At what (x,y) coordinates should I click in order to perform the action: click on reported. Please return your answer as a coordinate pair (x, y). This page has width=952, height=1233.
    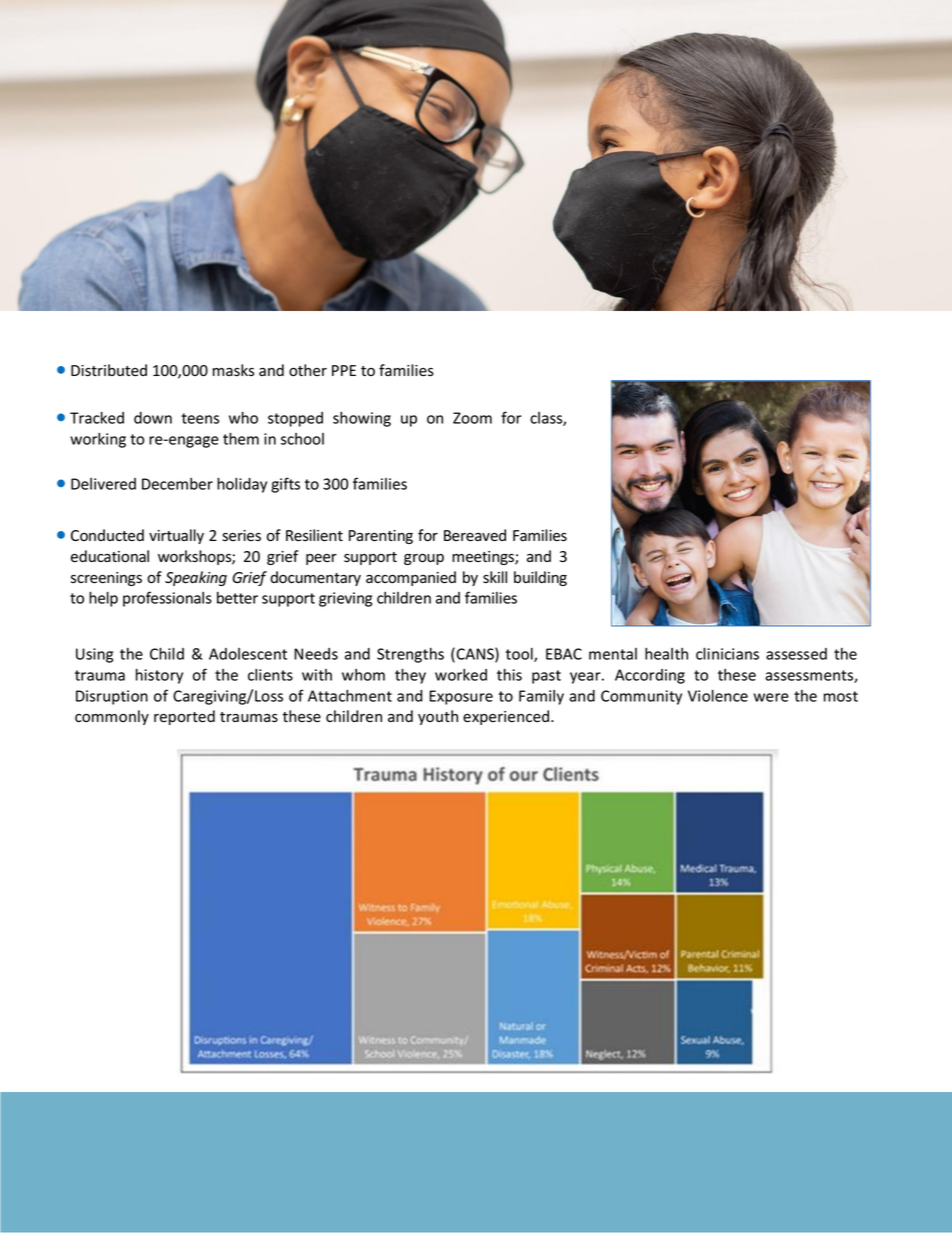
    Looking at the image, I should click on (184, 717).
